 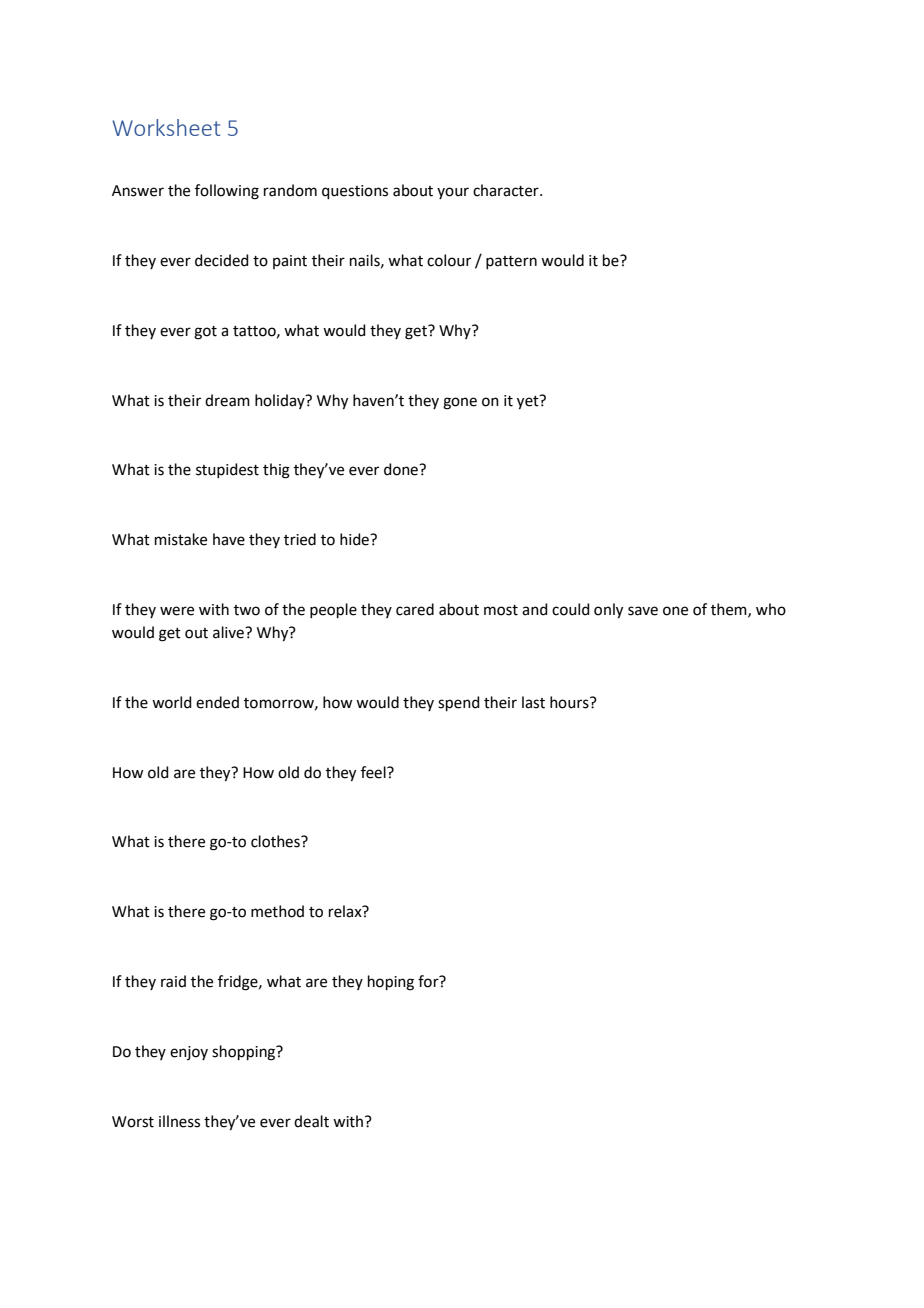 I want to click on hours, so click(x=570, y=702).
